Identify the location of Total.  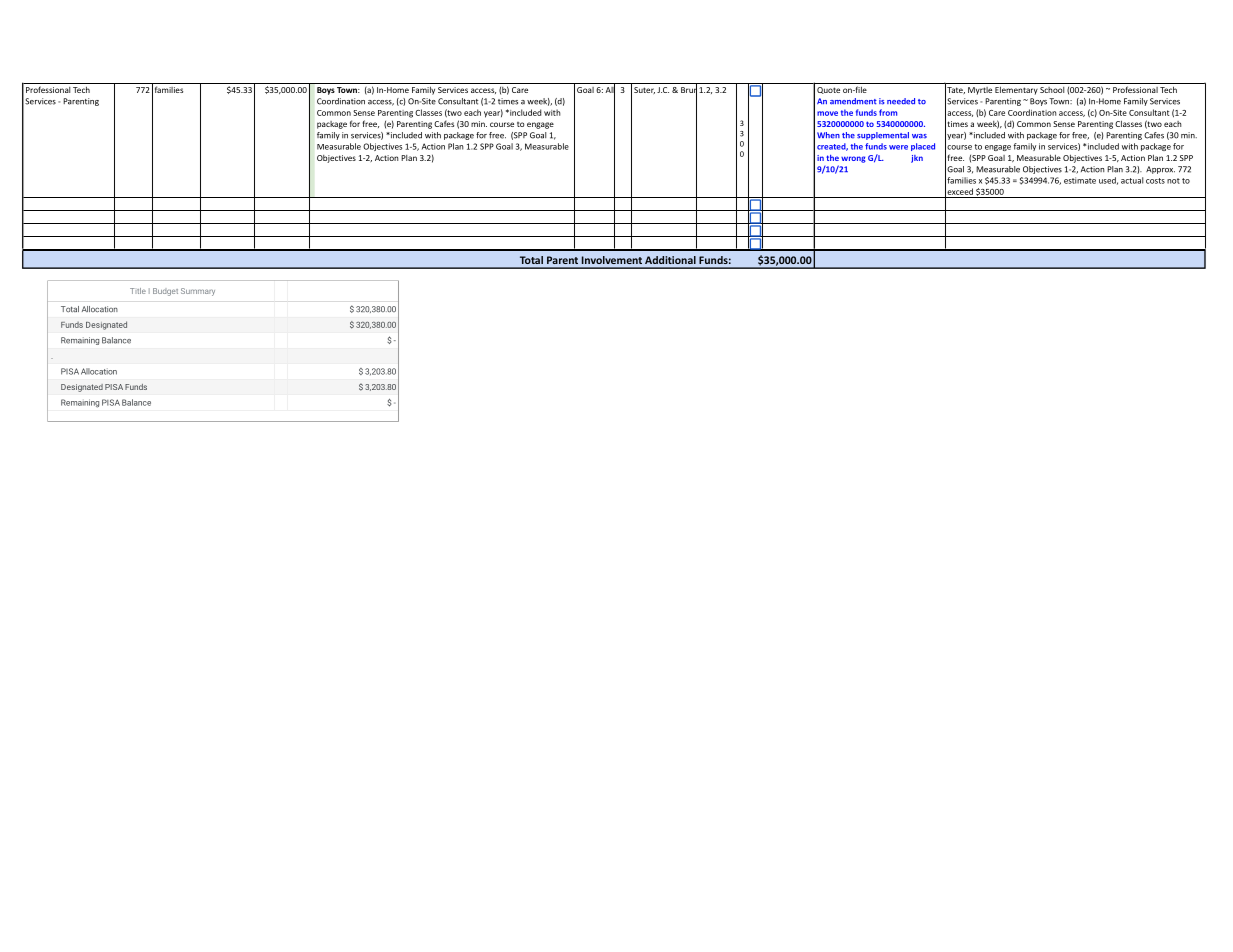
(531, 260).
